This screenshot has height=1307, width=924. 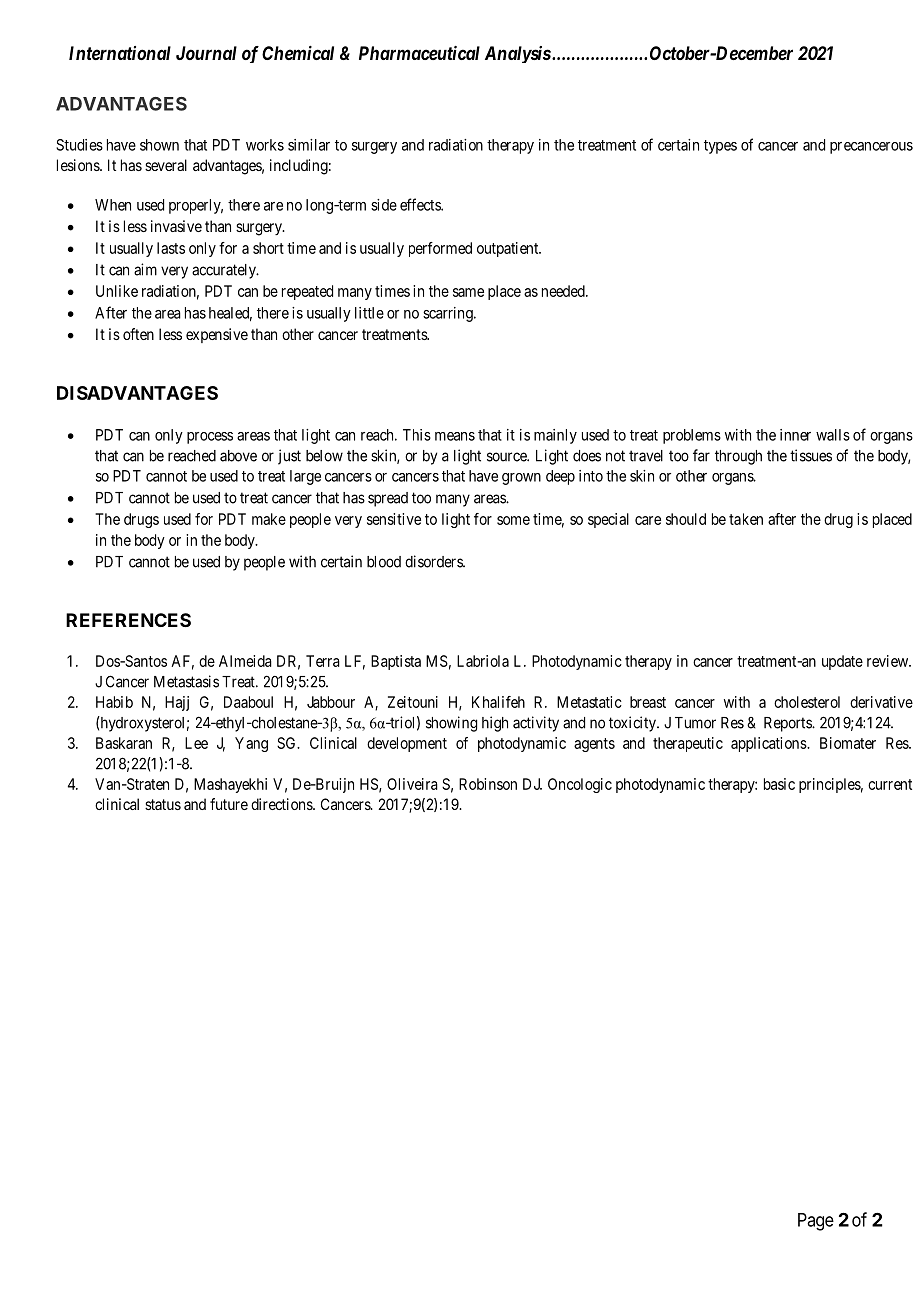 I want to click on types, so click(x=720, y=147).
